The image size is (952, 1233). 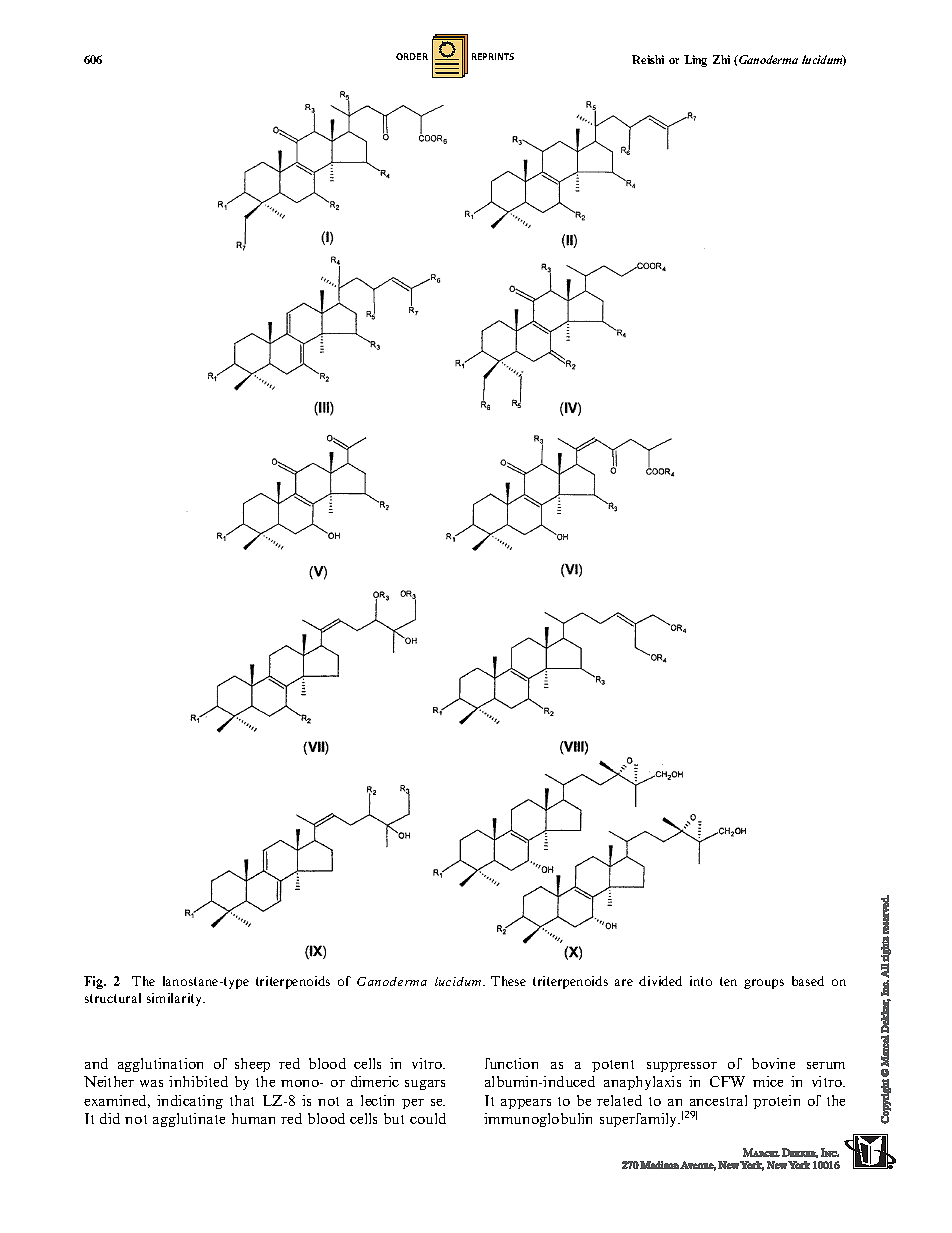 What do you see at coordinates (176, 999) in the page?
I see `similarity` at bounding box center [176, 999].
